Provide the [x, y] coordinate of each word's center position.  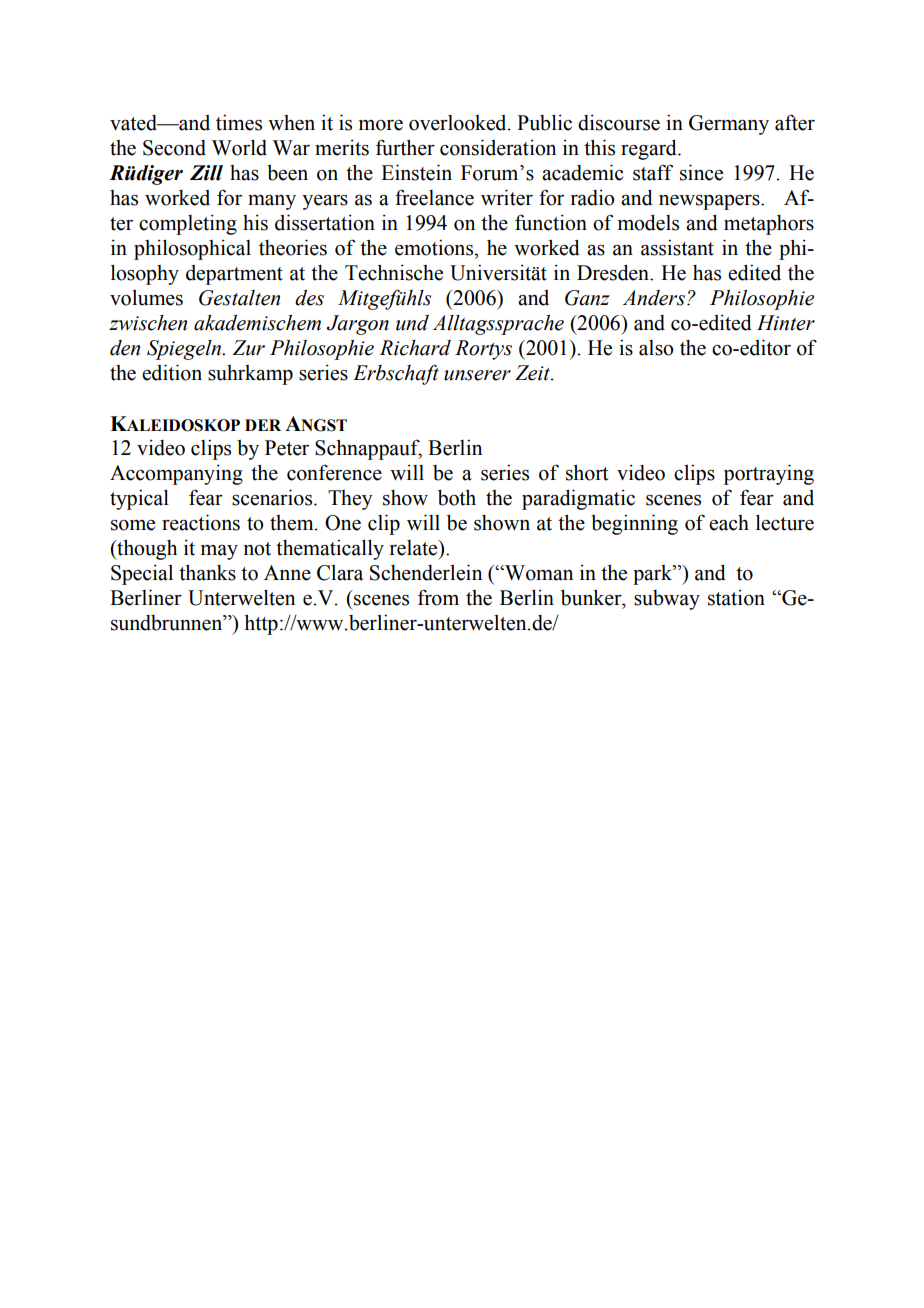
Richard [415, 348]
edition [172, 372]
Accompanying [176, 475]
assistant [677, 247]
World [239, 147]
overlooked [459, 123]
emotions [435, 247]
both [457, 497]
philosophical [192, 249]
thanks [207, 572]
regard [650, 149]
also [656, 348]
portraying [769, 474]
